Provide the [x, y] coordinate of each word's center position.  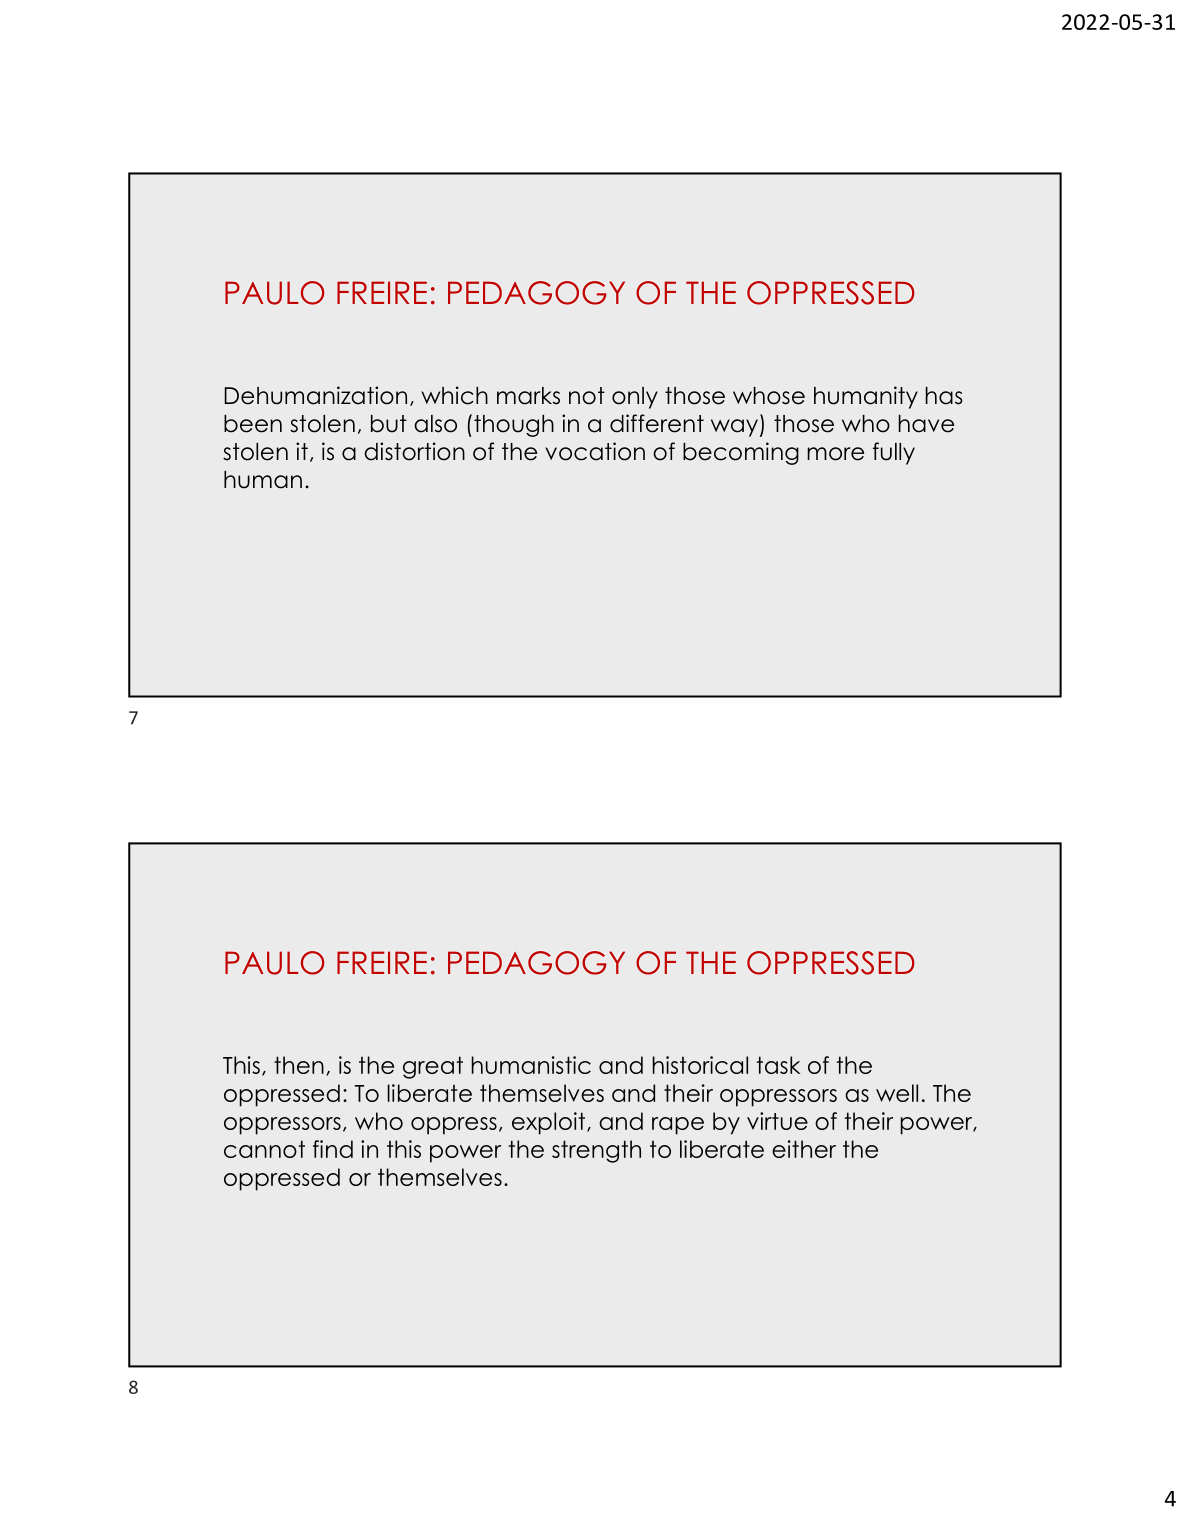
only [635, 398]
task [778, 1065]
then [299, 1065]
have [926, 424]
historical [700, 1065]
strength [596, 1151]
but [389, 424]
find [333, 1149]
